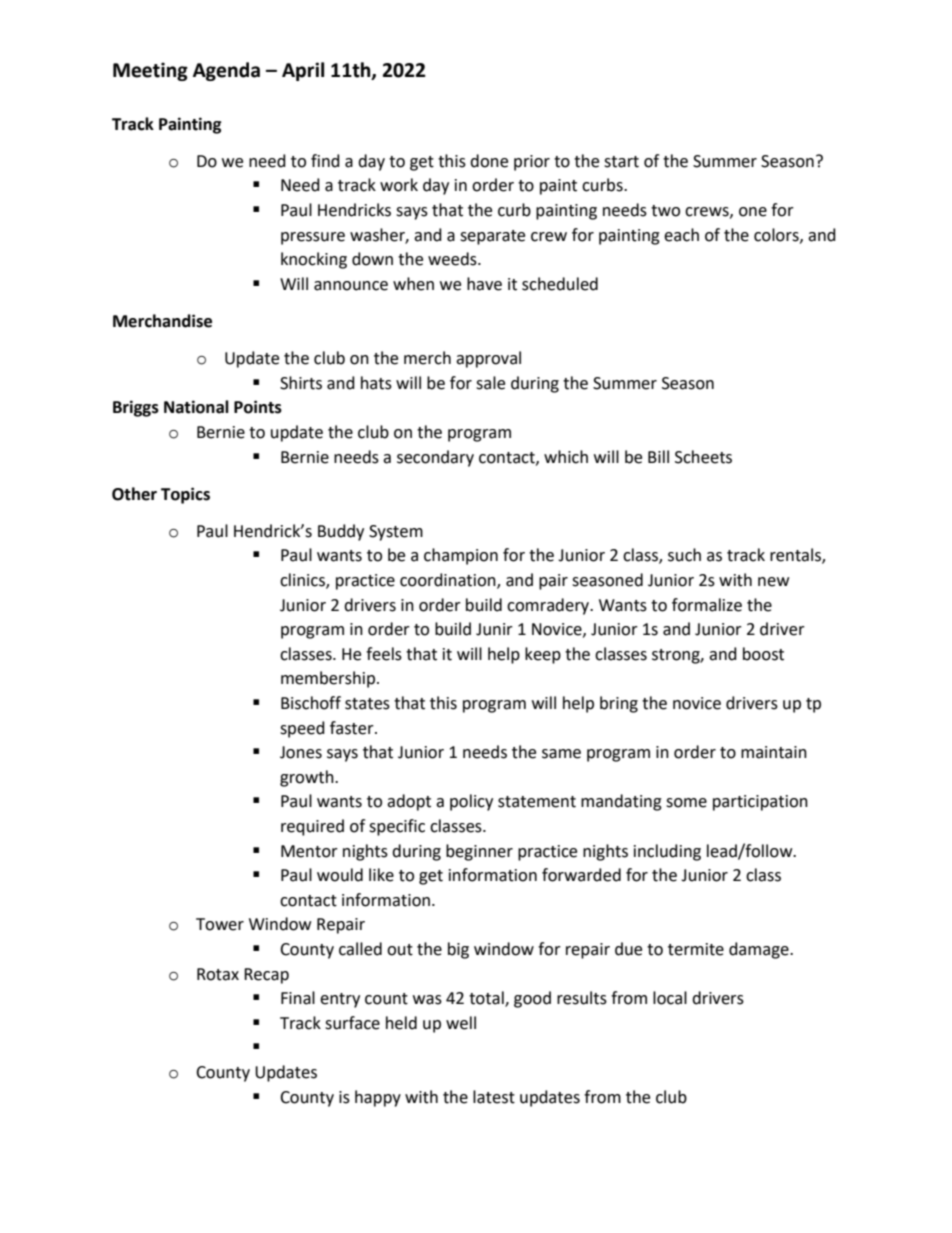 The image size is (952, 1233). Describe the element at coordinates (471, 802) in the screenshot. I see `policy` at that location.
